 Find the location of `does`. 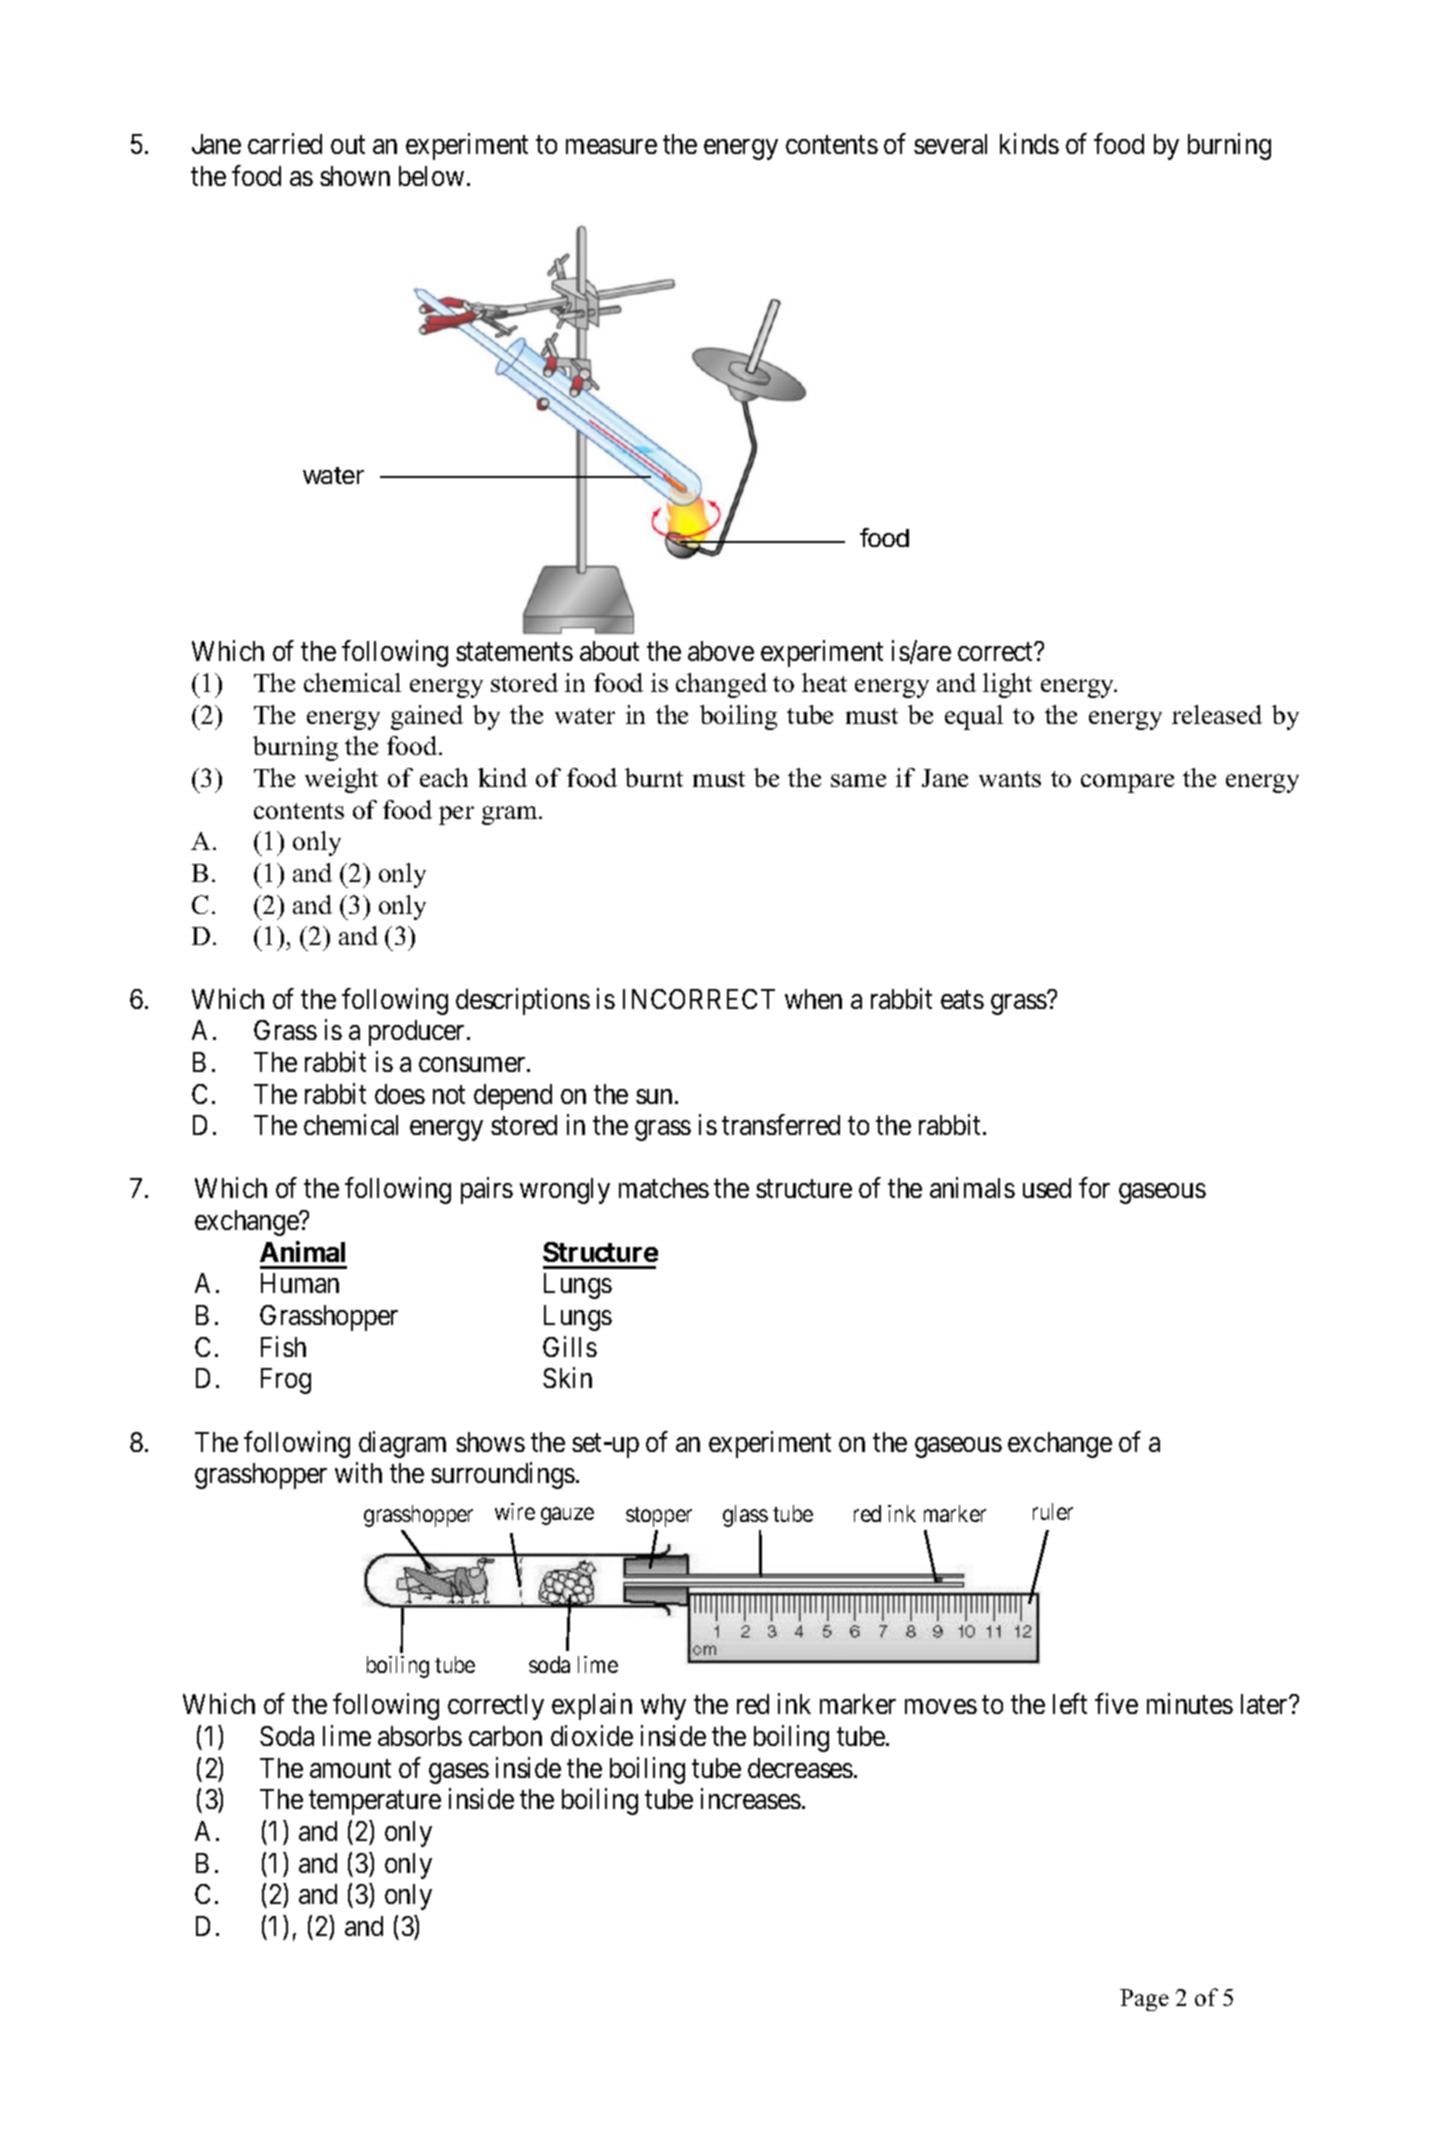

does is located at coordinates (400, 1094).
